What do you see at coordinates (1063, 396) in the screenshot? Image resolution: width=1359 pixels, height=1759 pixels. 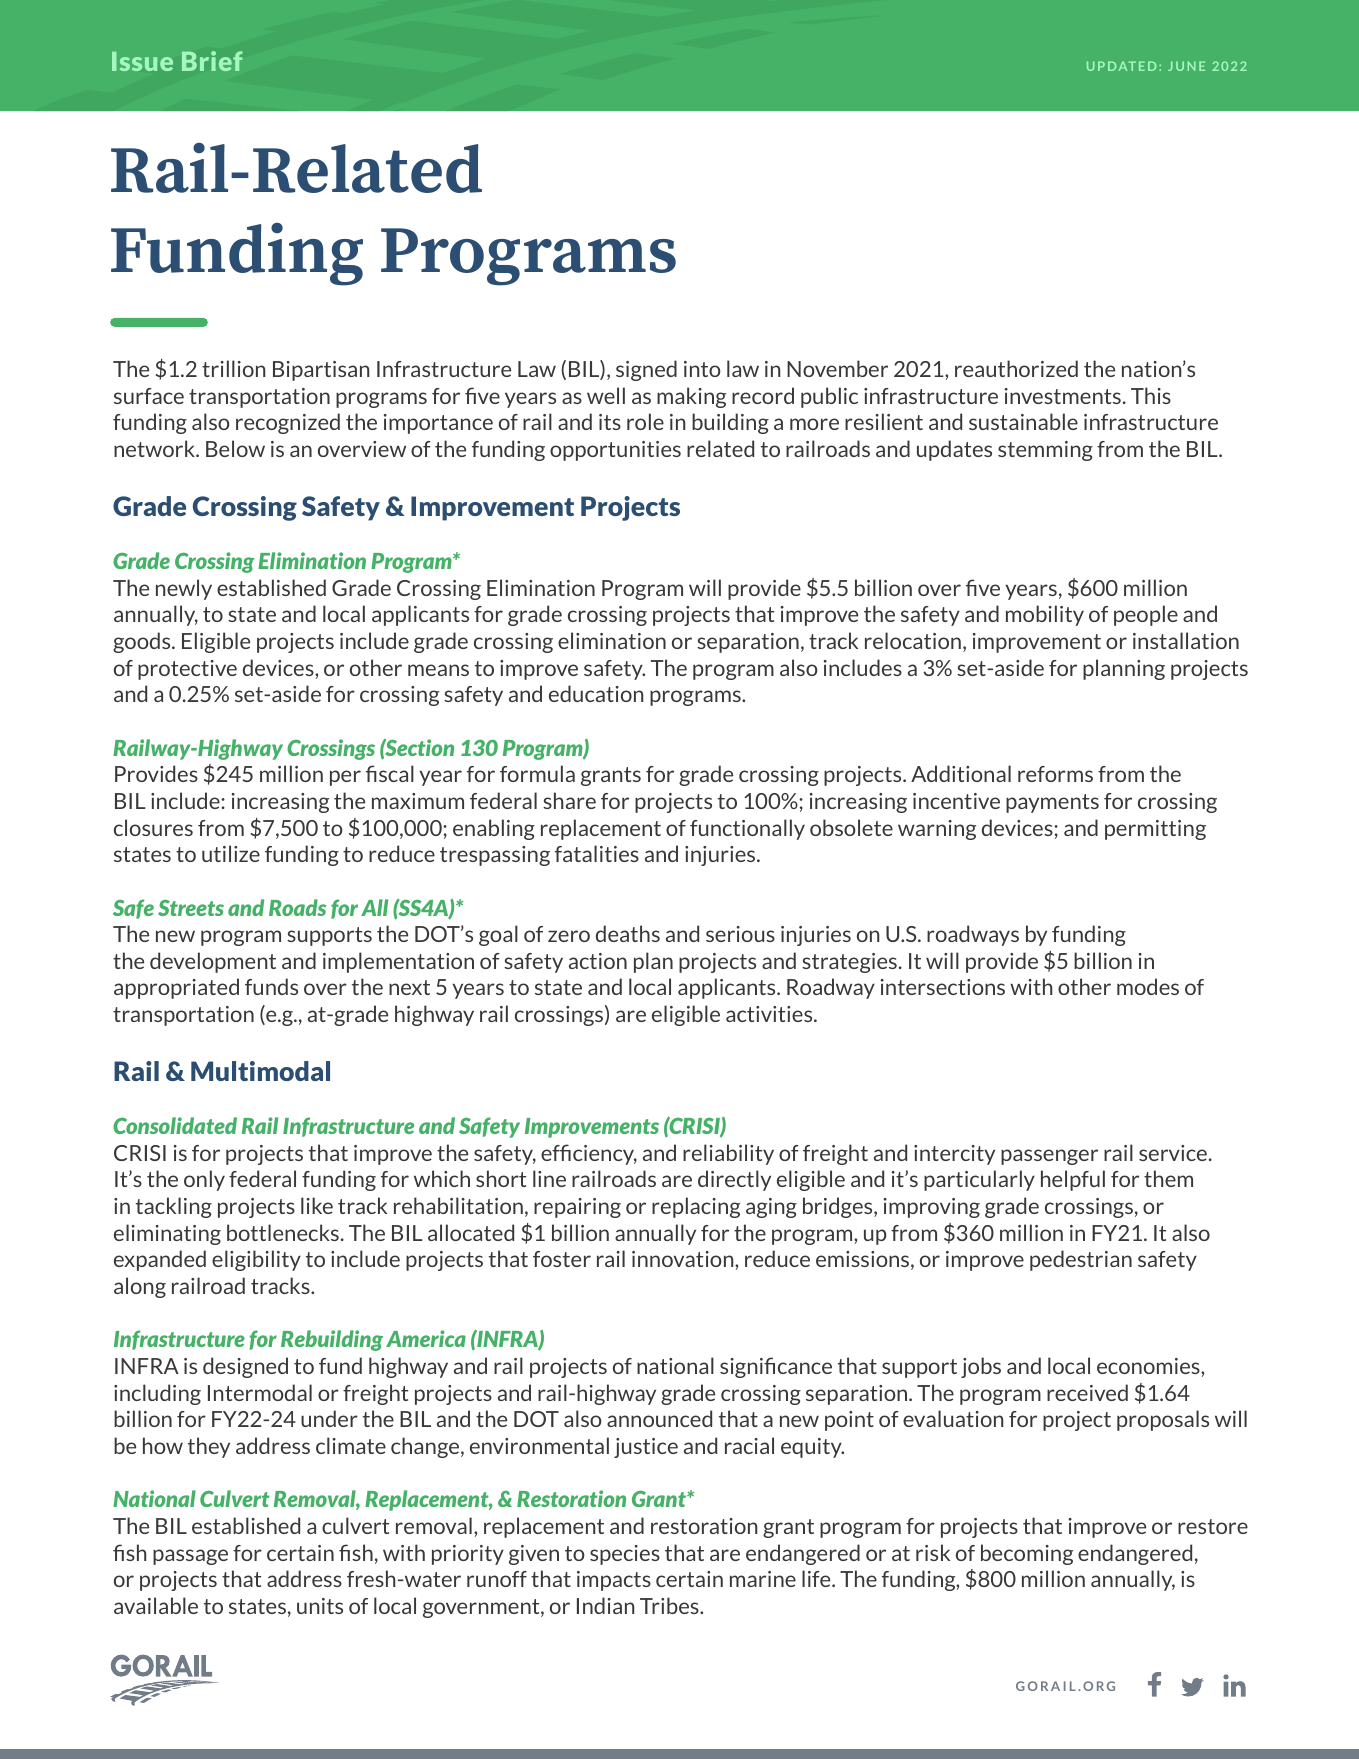 I see `investments` at bounding box center [1063, 396].
